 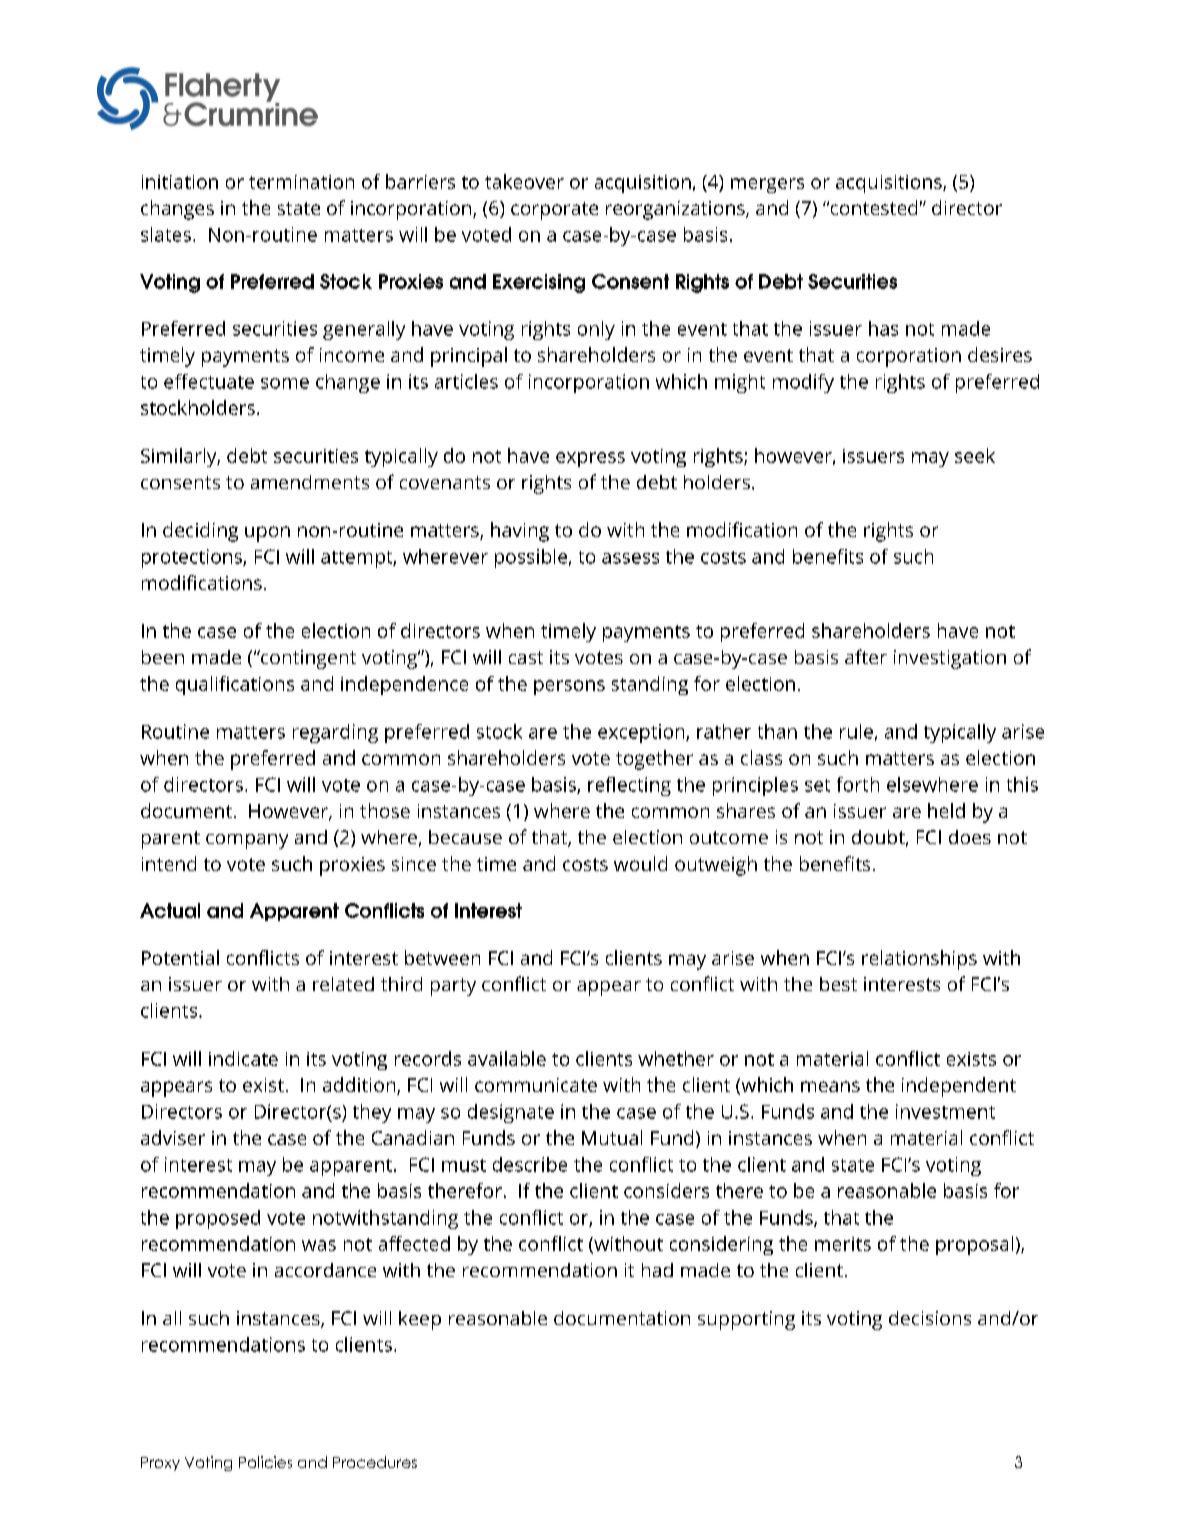 I want to click on termination, so click(x=301, y=182).
